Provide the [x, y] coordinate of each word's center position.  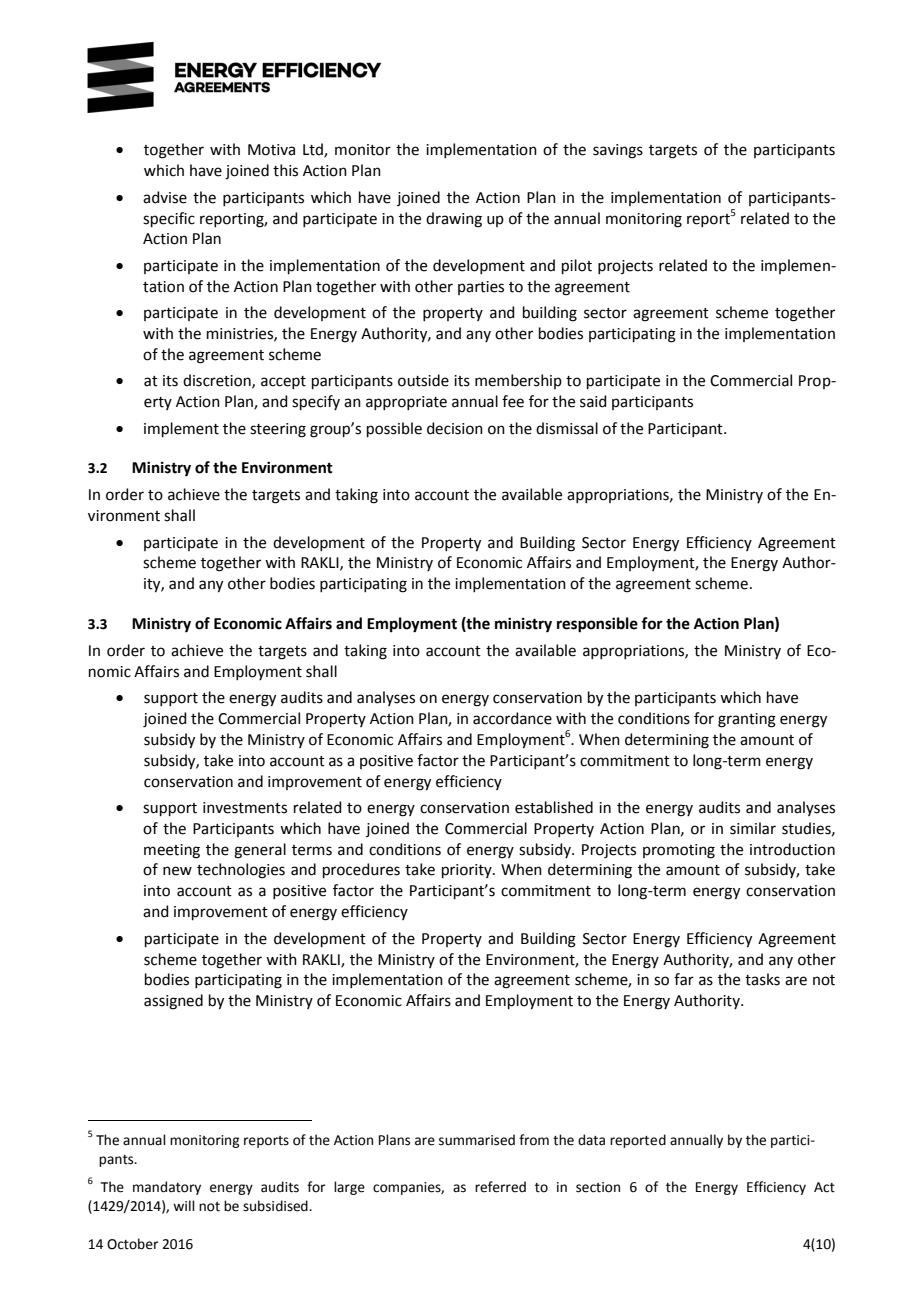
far [684, 979]
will [184, 1205]
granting [747, 720]
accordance [512, 718]
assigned [173, 1002]
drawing [454, 220]
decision [455, 428]
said [593, 401]
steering [278, 430]
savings [618, 151]
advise [165, 197]
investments [245, 808]
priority [468, 871]
